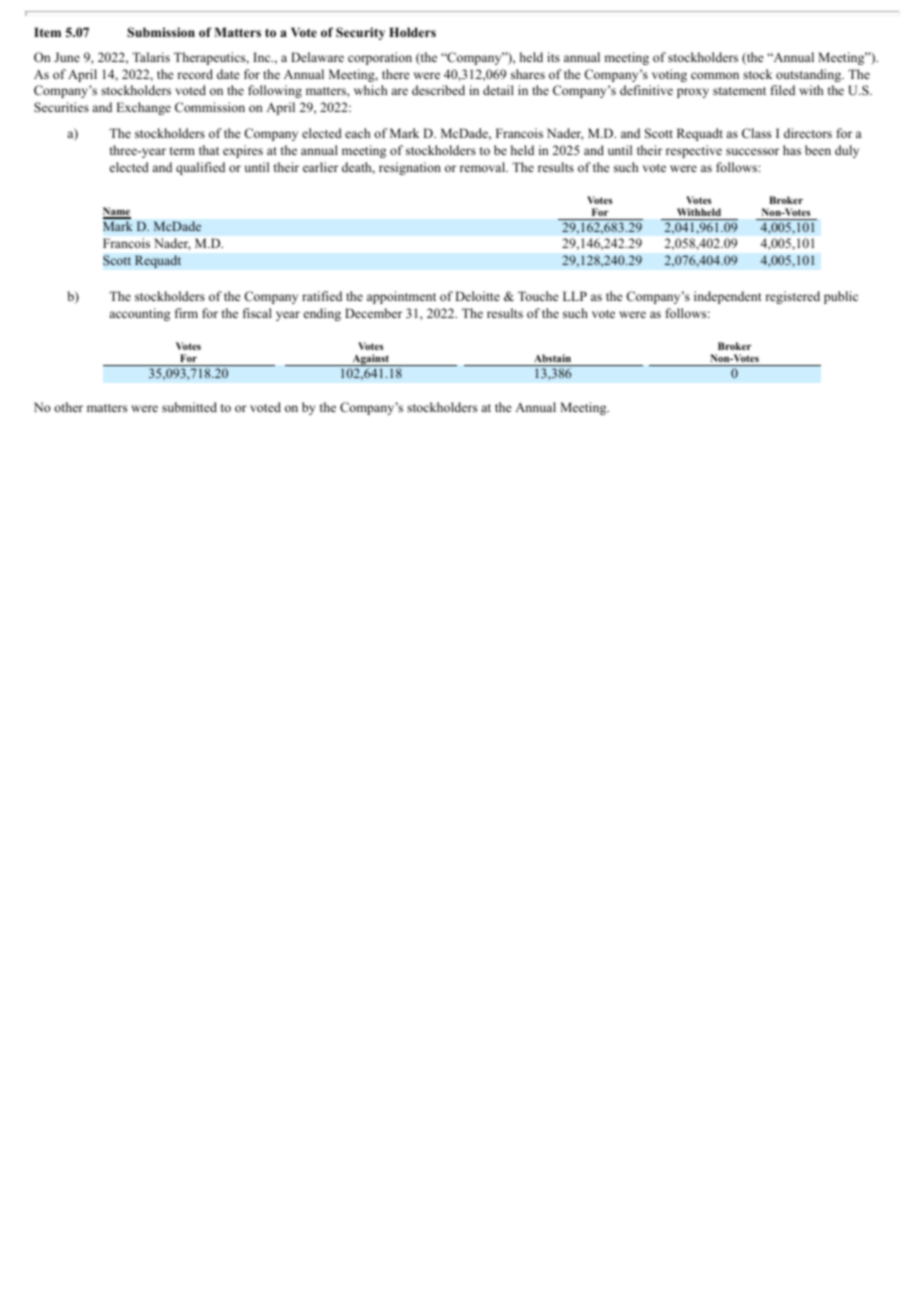  I want to click on submitted, so click(189, 407).
